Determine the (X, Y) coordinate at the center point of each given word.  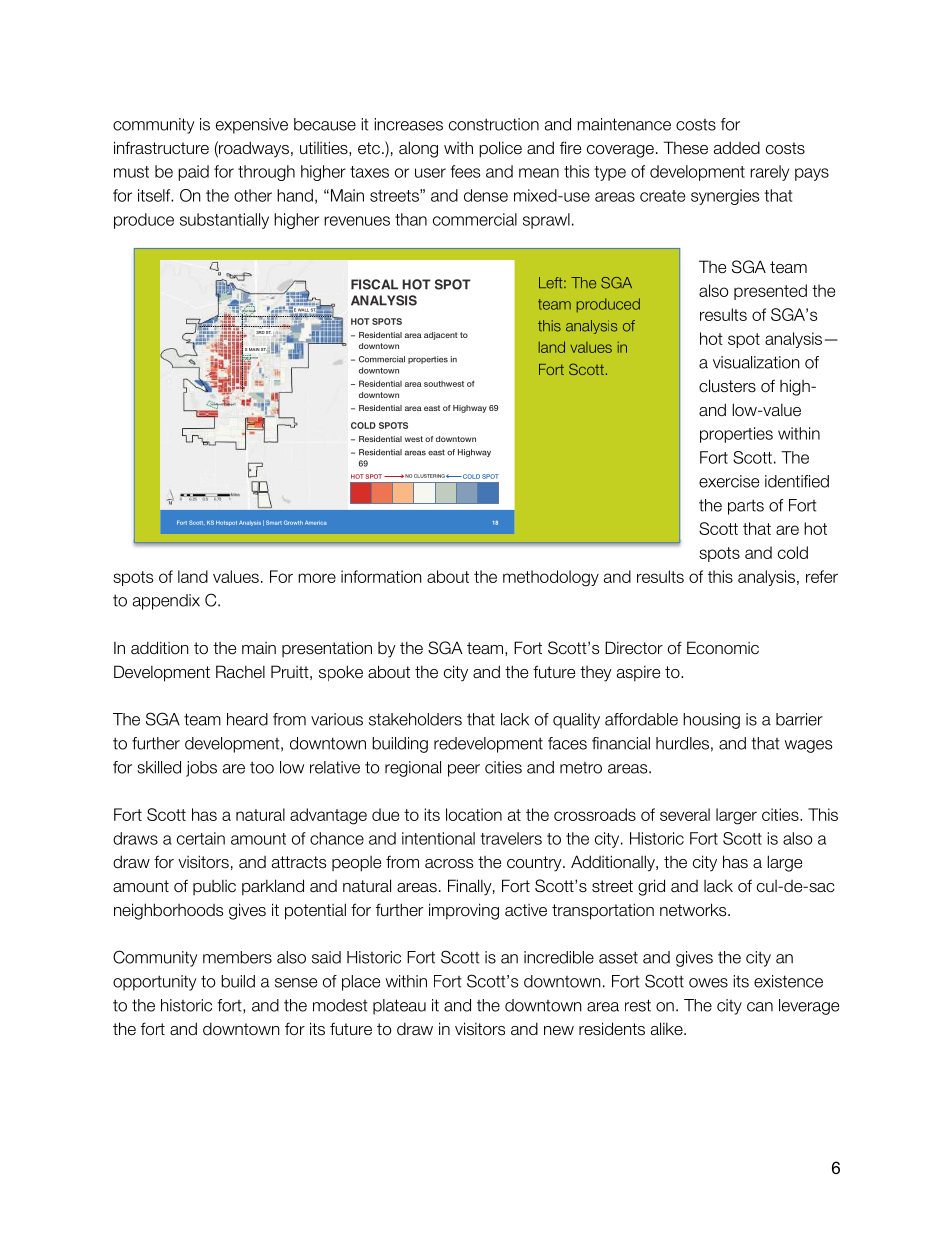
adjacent (441, 336)
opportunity (154, 983)
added (737, 148)
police (500, 149)
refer (822, 576)
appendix (166, 602)
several (685, 814)
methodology (551, 578)
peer (464, 770)
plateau (399, 1007)
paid (193, 173)
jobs (201, 769)
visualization (756, 362)
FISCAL (374, 284)
